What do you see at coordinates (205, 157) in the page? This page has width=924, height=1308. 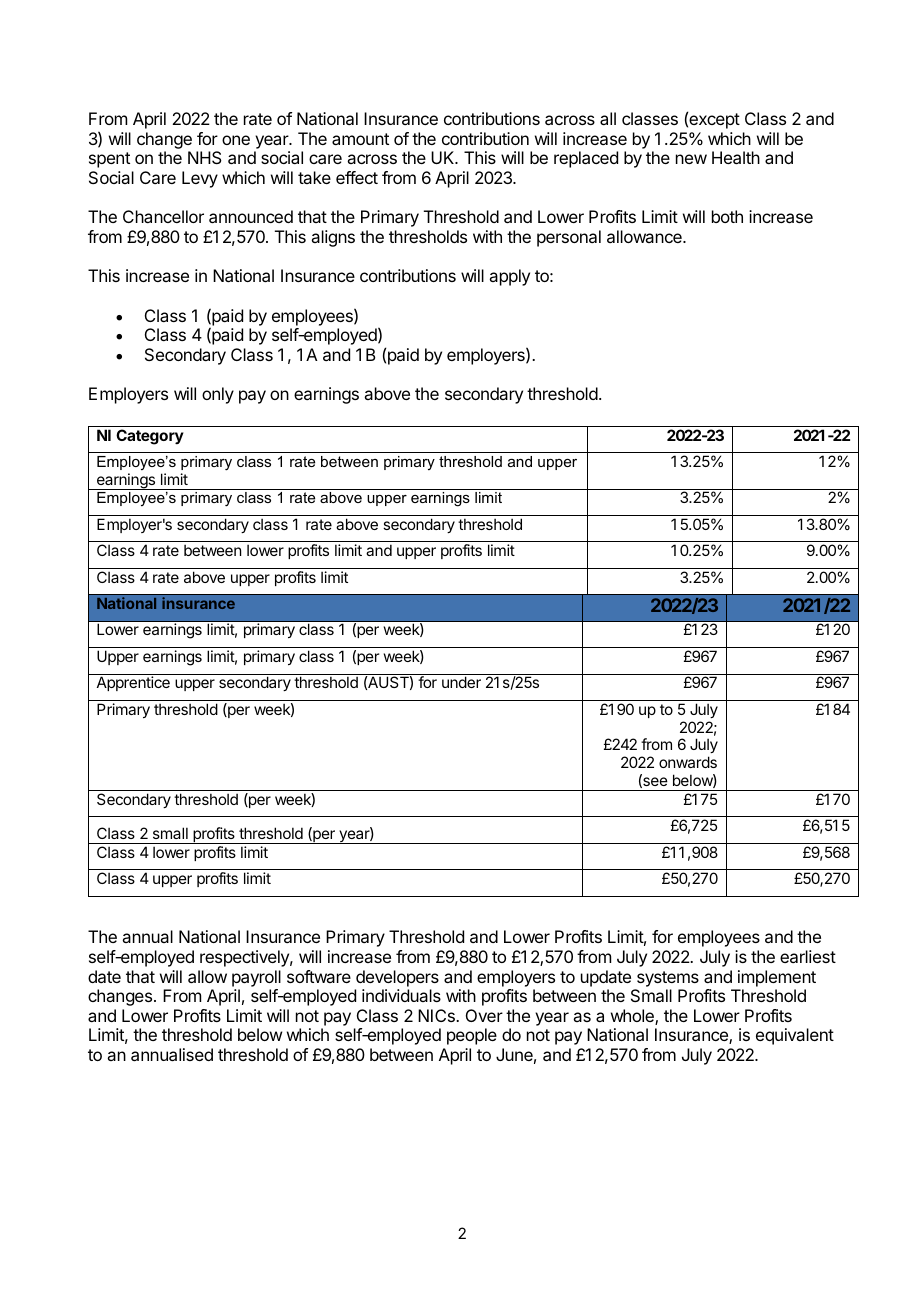 I see `NHS` at bounding box center [205, 157].
